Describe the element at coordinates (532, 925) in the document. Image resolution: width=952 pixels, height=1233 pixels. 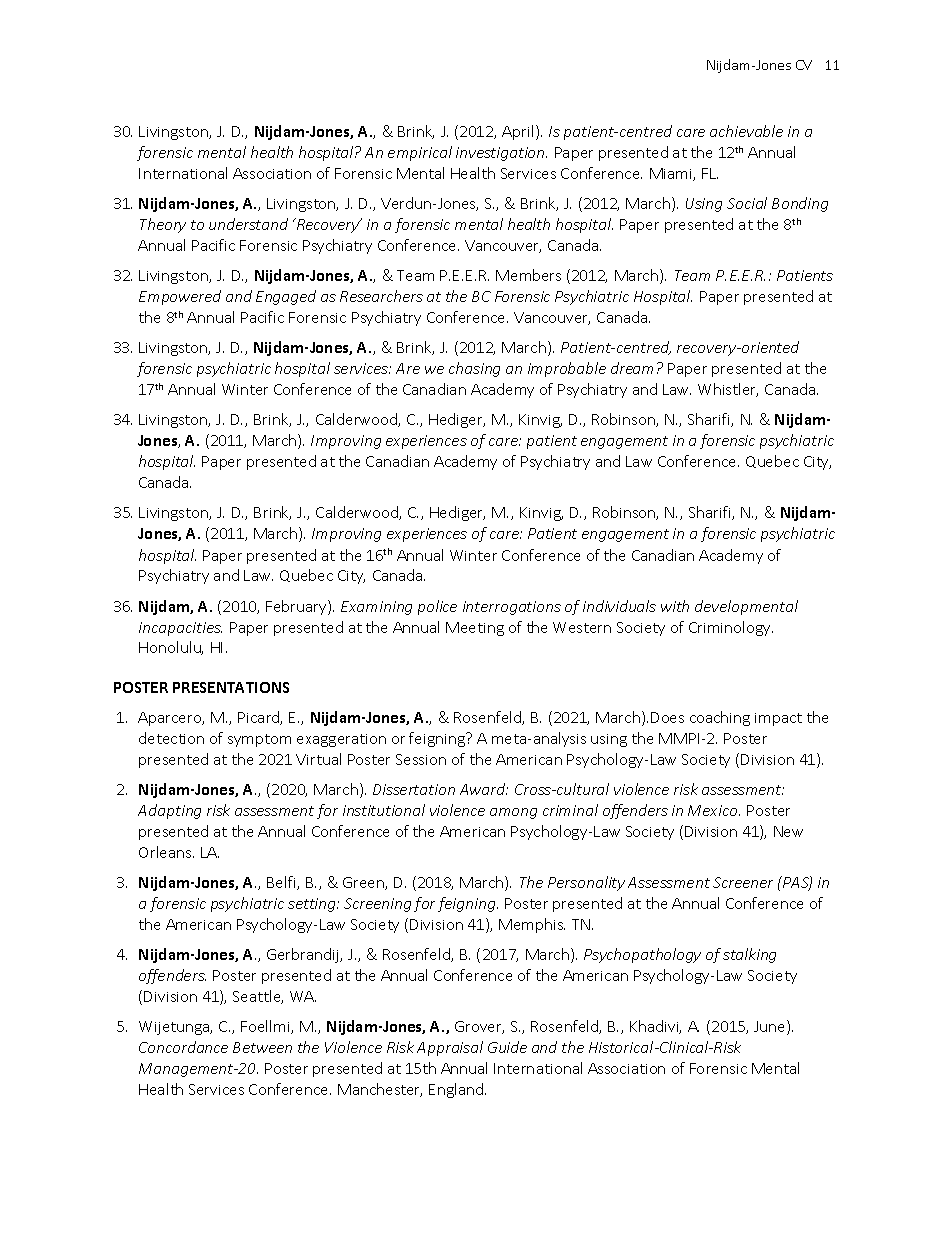
I see `Memphis` at that location.
